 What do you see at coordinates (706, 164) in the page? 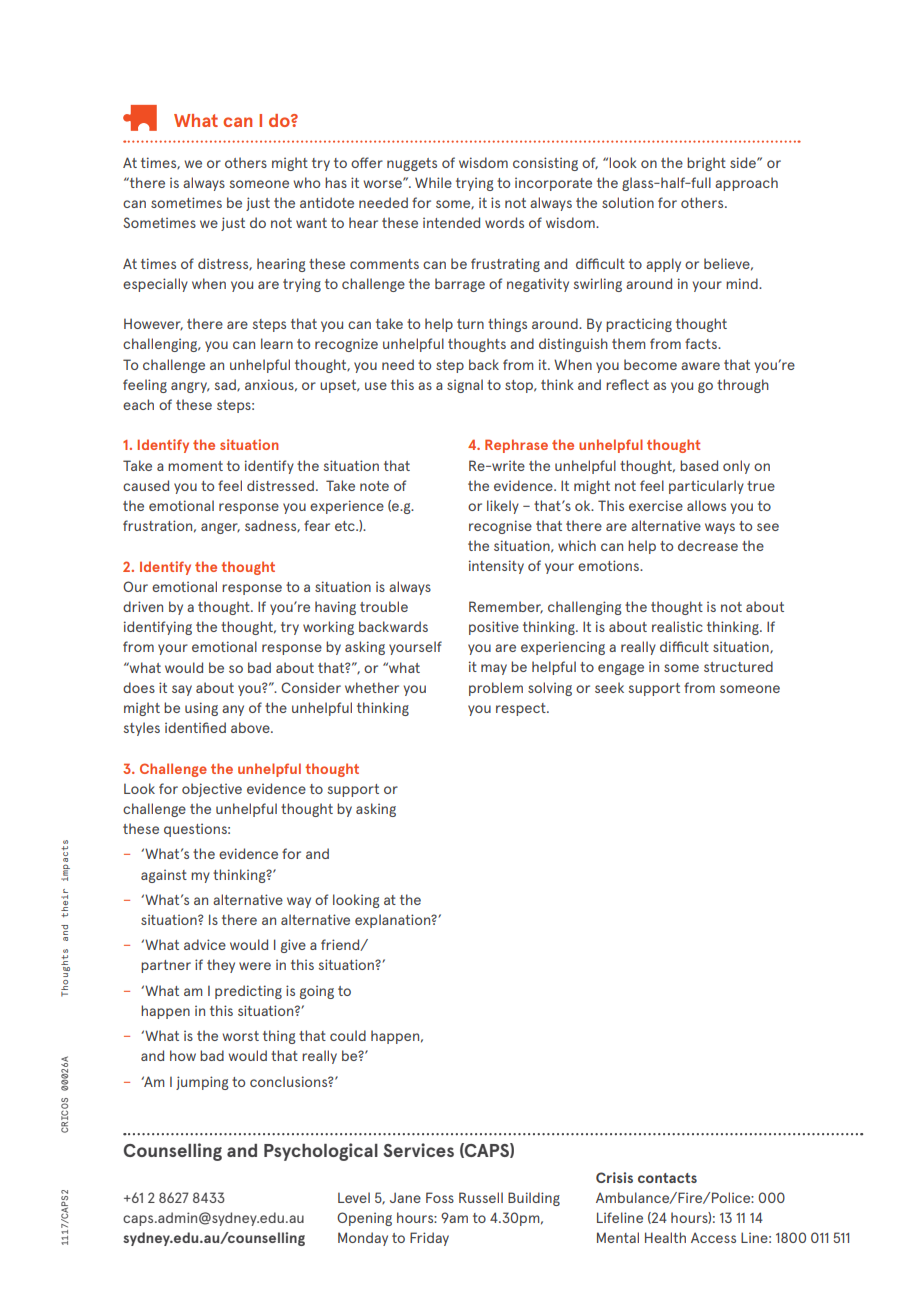
I see `bright` at bounding box center [706, 164].
